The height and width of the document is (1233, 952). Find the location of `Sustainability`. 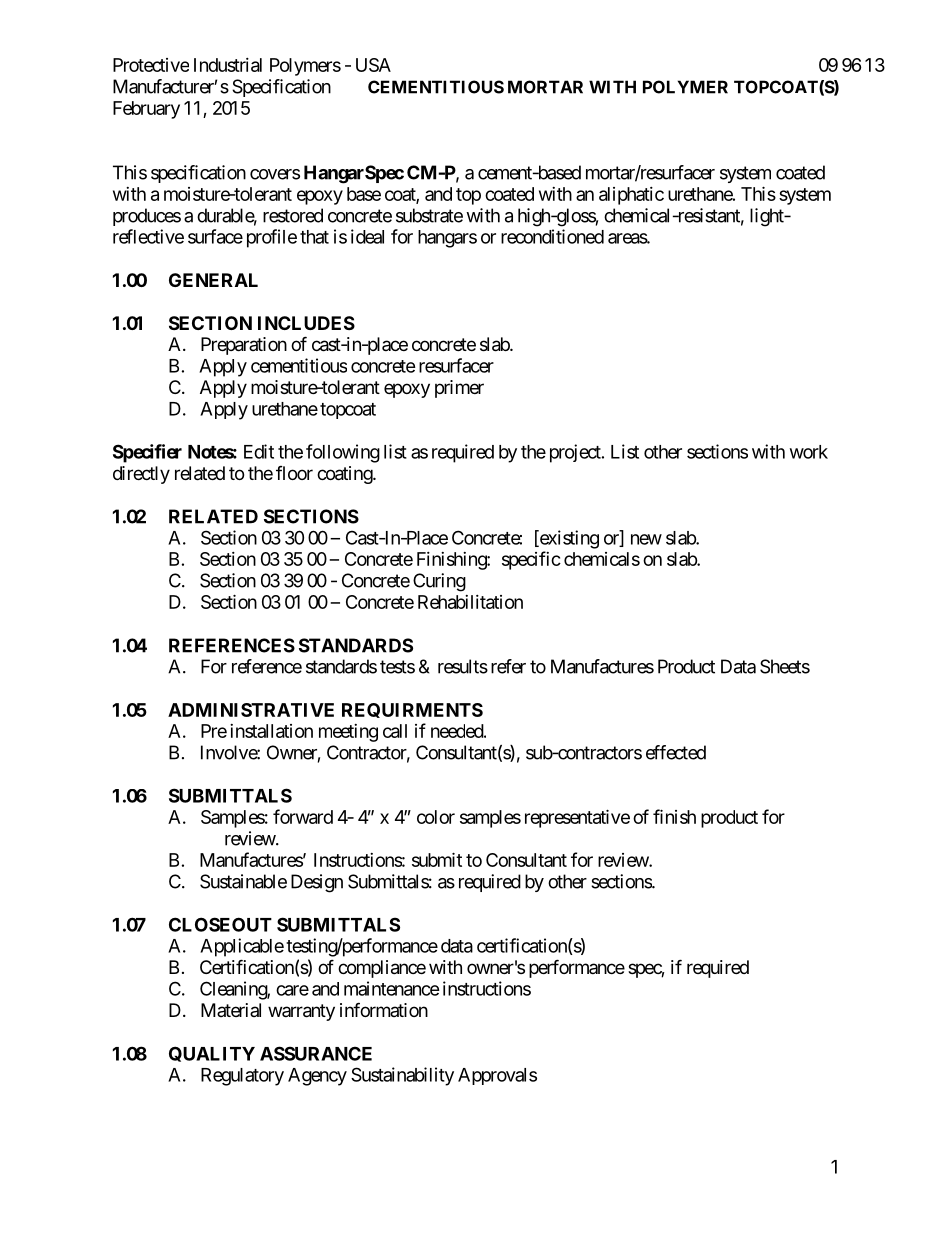

Sustainability is located at coordinates (402, 1076).
